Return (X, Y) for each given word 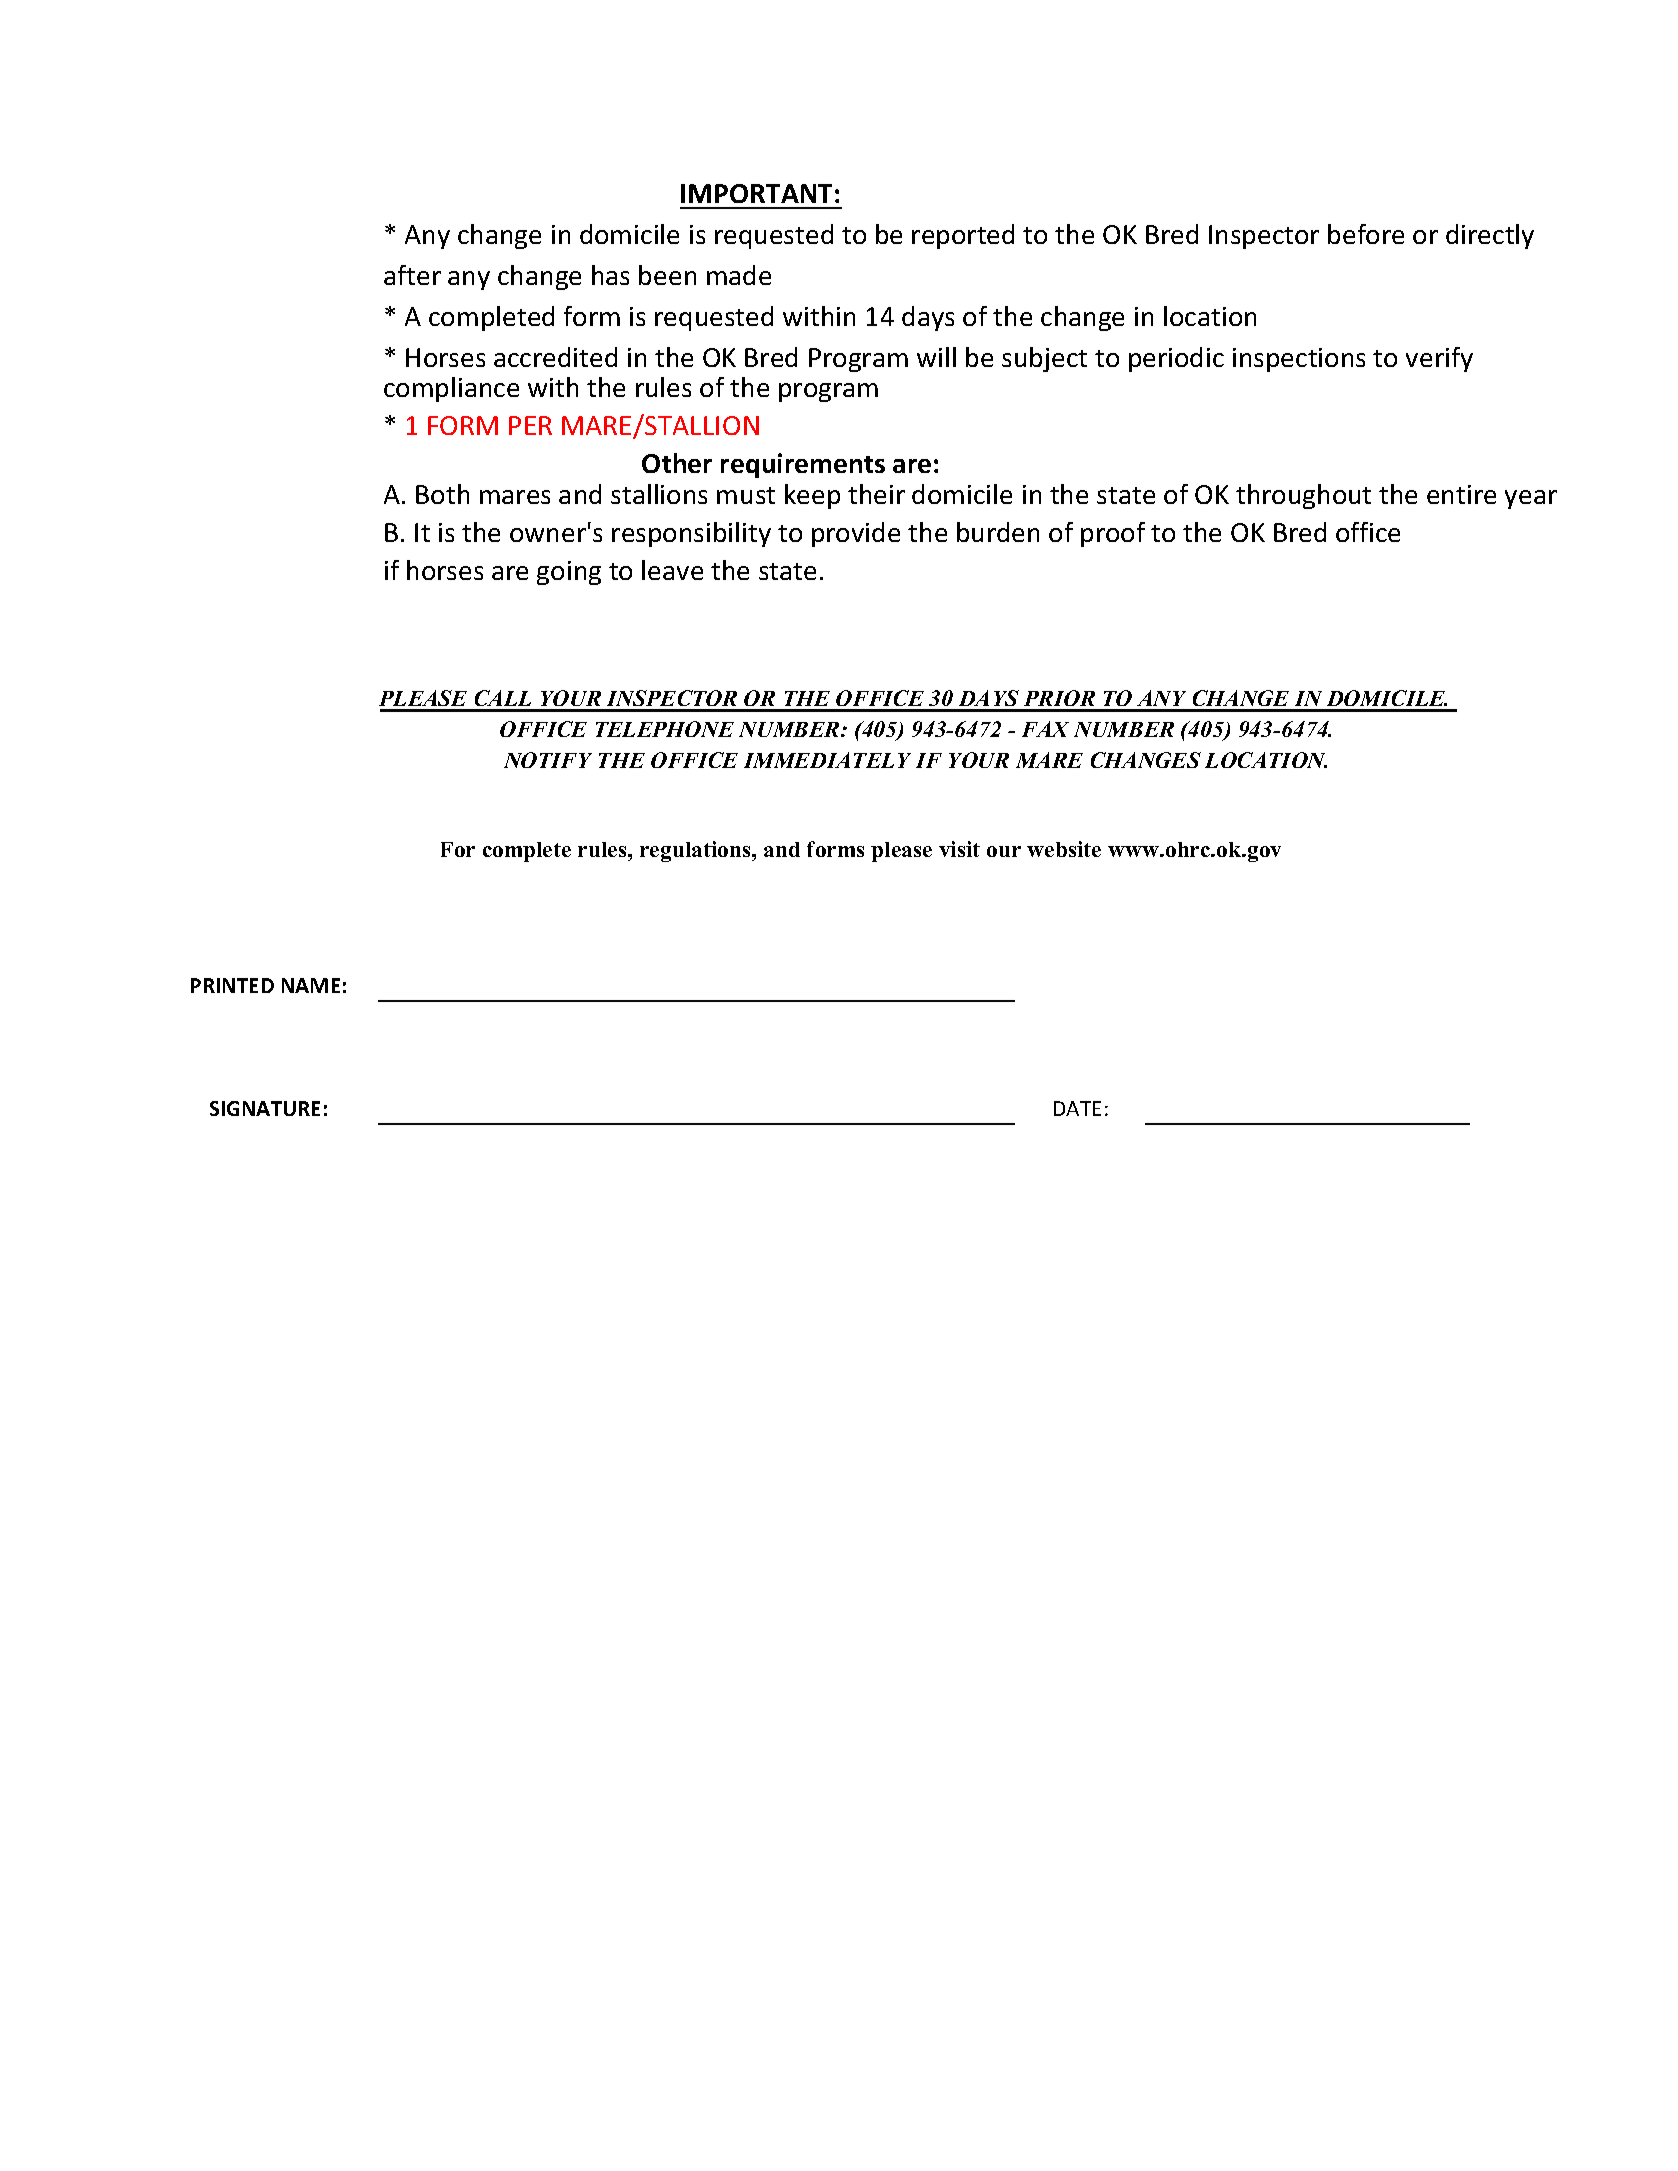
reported (963, 236)
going (569, 573)
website (1064, 849)
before (1366, 234)
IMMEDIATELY (827, 760)
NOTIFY (548, 760)
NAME (311, 985)
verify (1439, 359)
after (412, 275)
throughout (1303, 496)
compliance (451, 389)
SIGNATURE (265, 1108)
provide (856, 534)
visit (959, 849)
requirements (803, 465)
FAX (1045, 729)
